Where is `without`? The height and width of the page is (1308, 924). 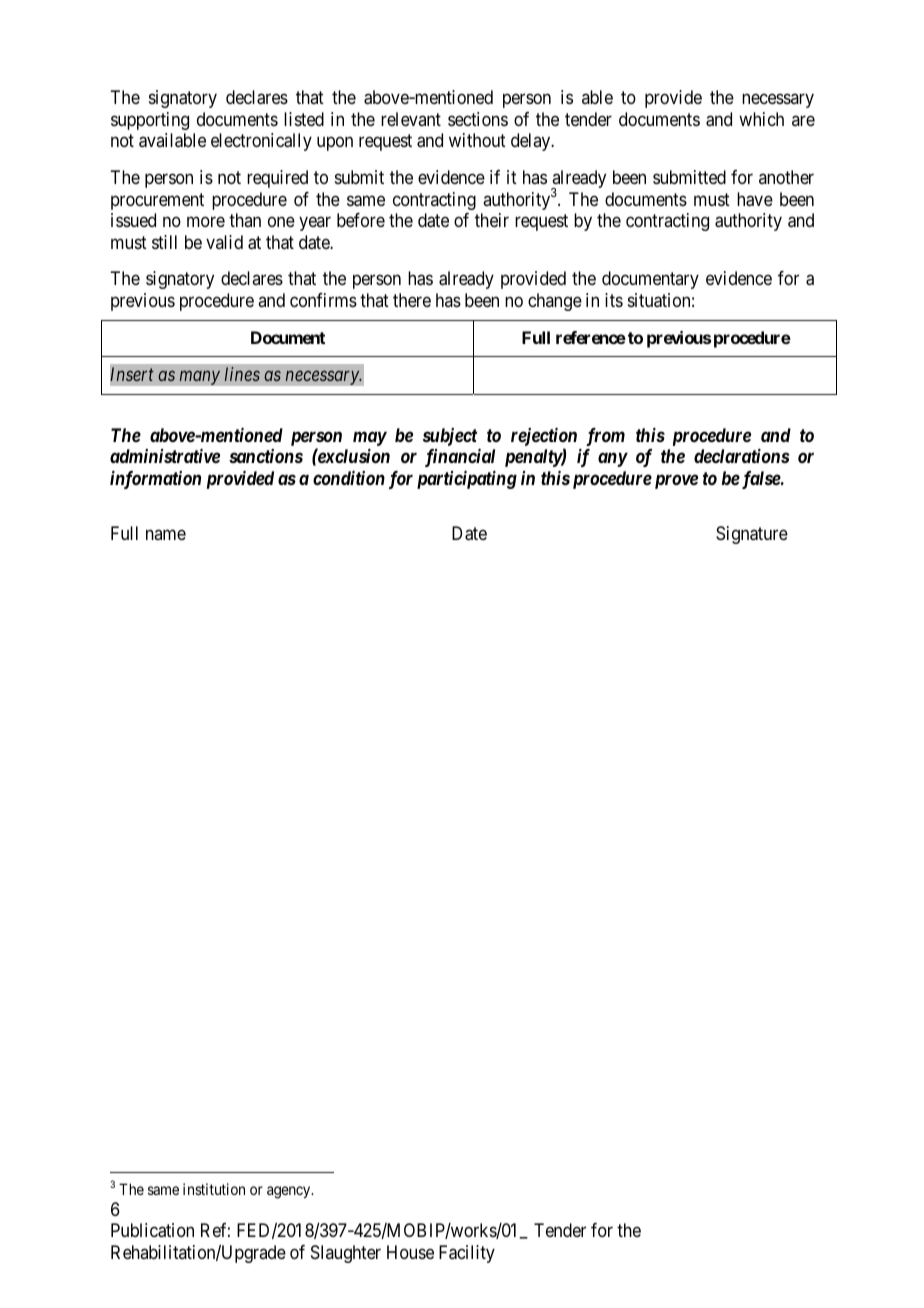 without is located at coordinates (477, 140).
